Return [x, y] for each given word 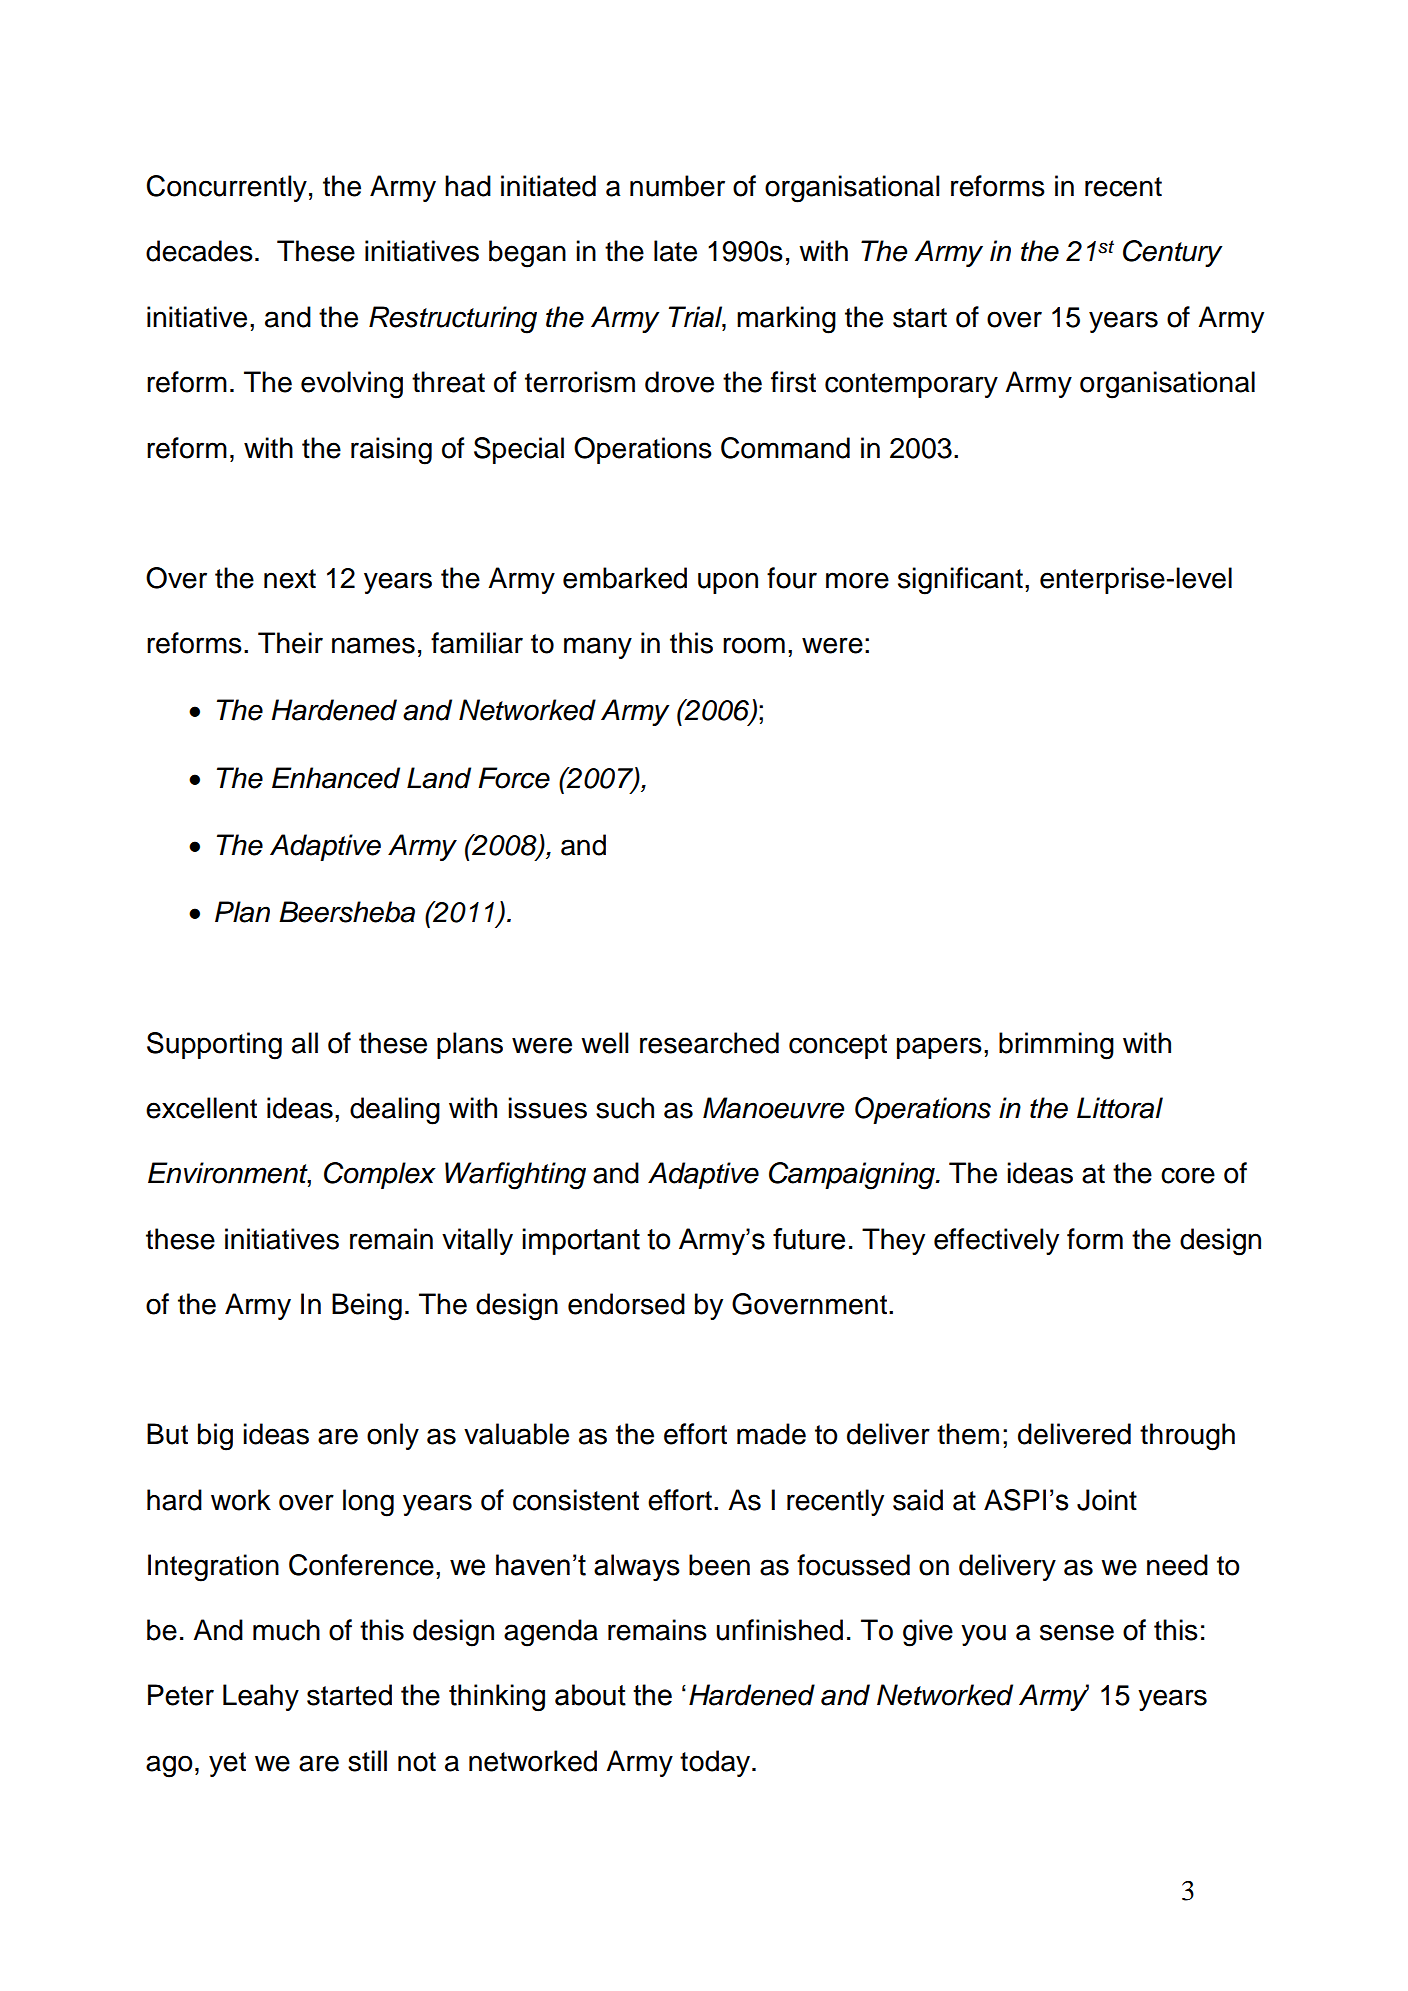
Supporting [214, 1046]
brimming [1056, 1046]
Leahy [261, 1697]
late [675, 251]
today [716, 1763]
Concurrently [227, 188]
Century [1173, 253]
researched [709, 1043]
